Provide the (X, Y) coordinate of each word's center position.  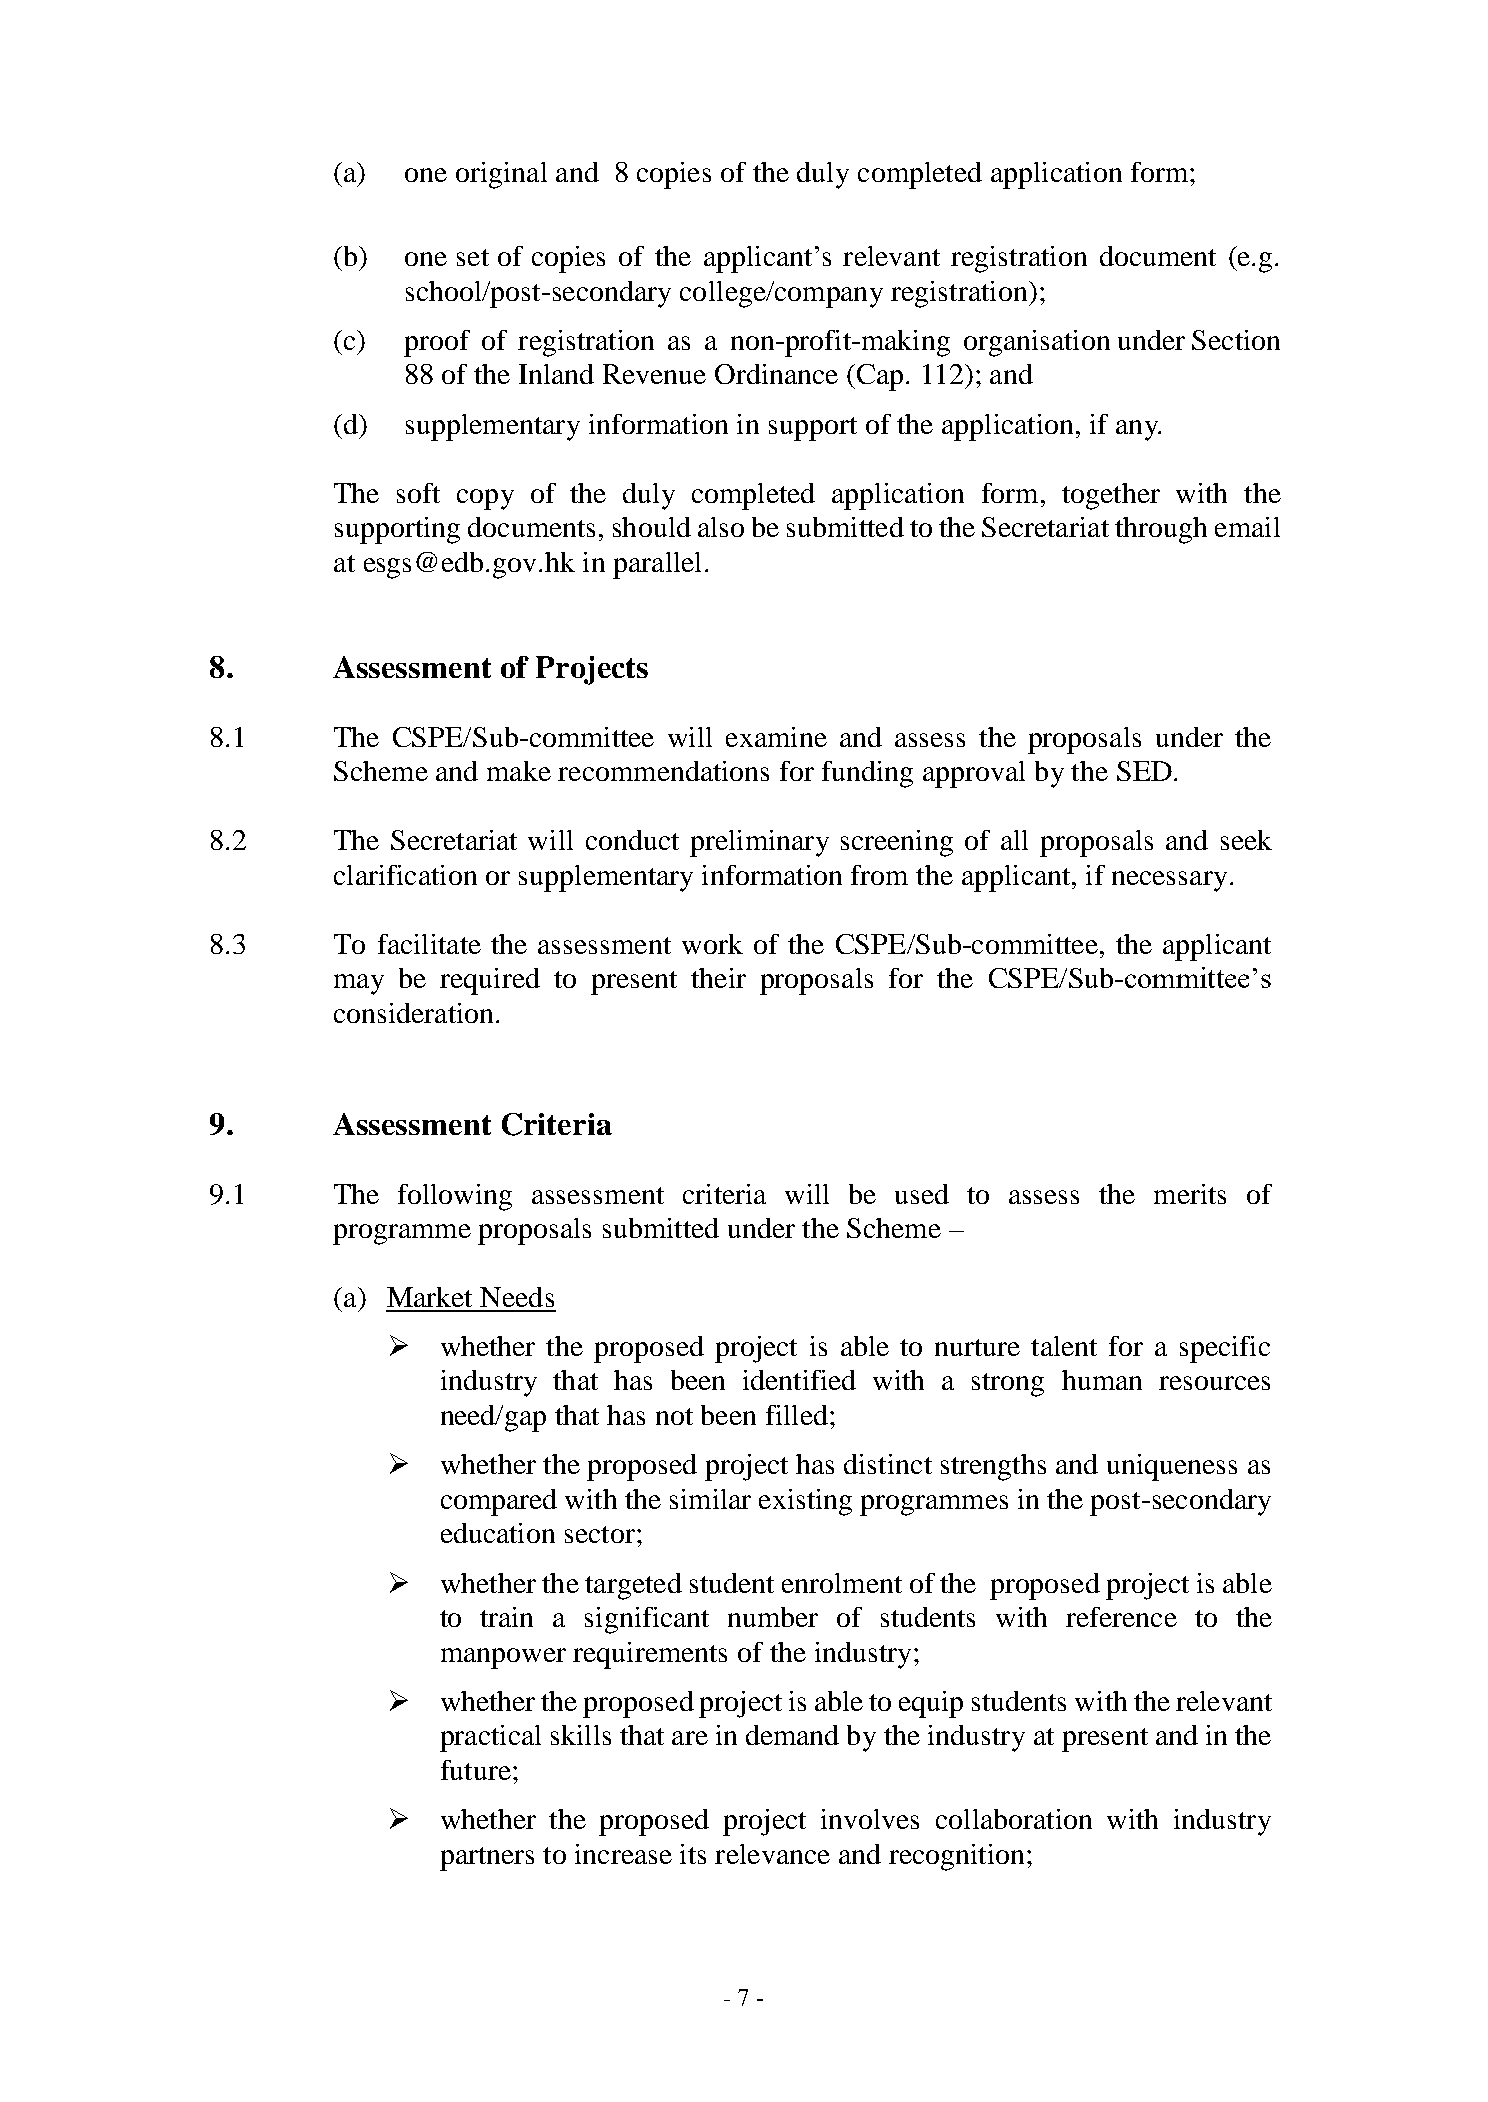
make (519, 771)
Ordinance (776, 374)
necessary (1169, 881)
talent (1064, 1346)
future (476, 1770)
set (473, 257)
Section (1236, 340)
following (455, 1197)
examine (776, 737)
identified (799, 1380)
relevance (772, 1854)
